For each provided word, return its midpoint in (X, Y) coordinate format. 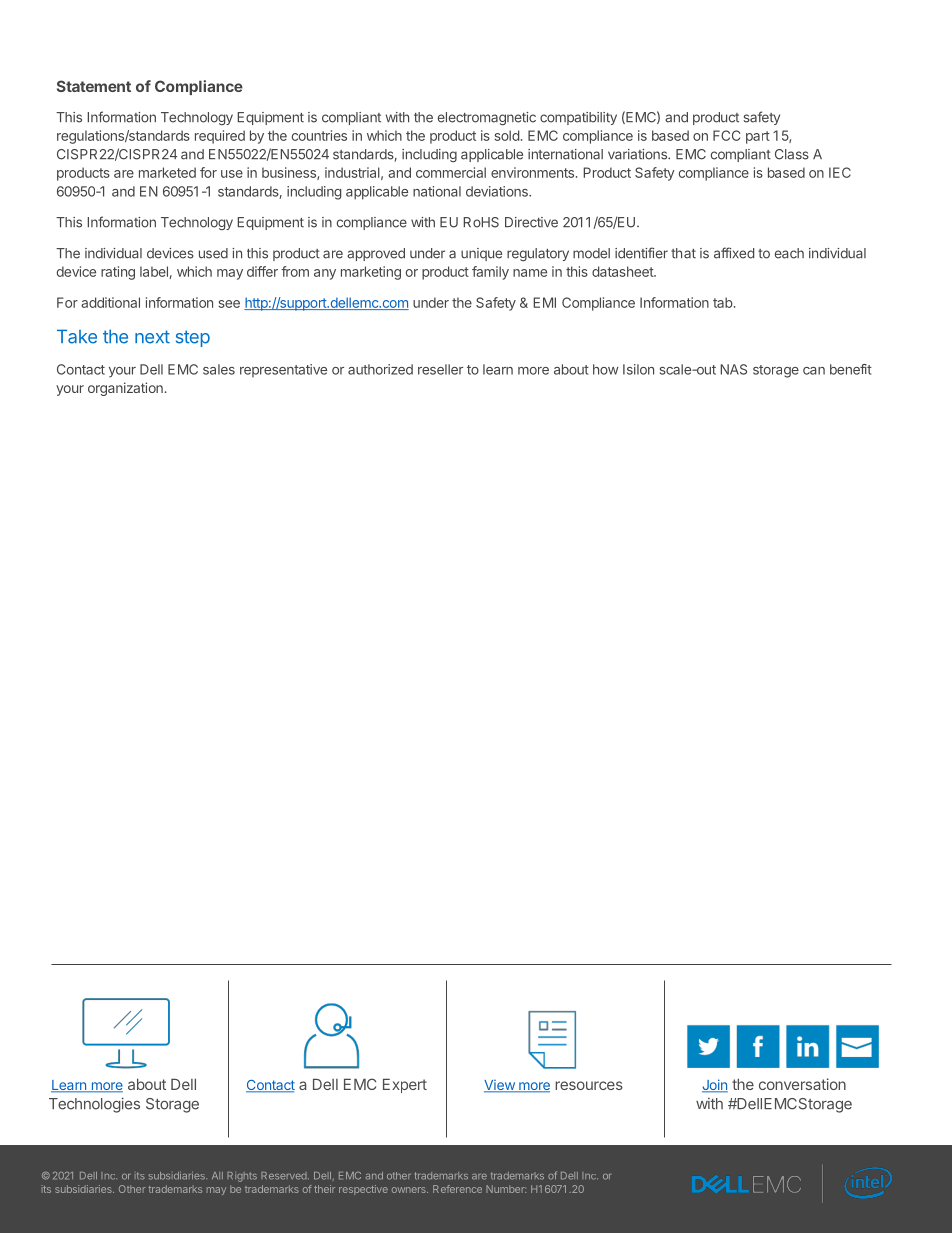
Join (715, 1086)
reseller (440, 369)
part (758, 137)
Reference (457, 1189)
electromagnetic (487, 118)
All (217, 1175)
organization (125, 389)
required (220, 137)
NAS (733, 369)
